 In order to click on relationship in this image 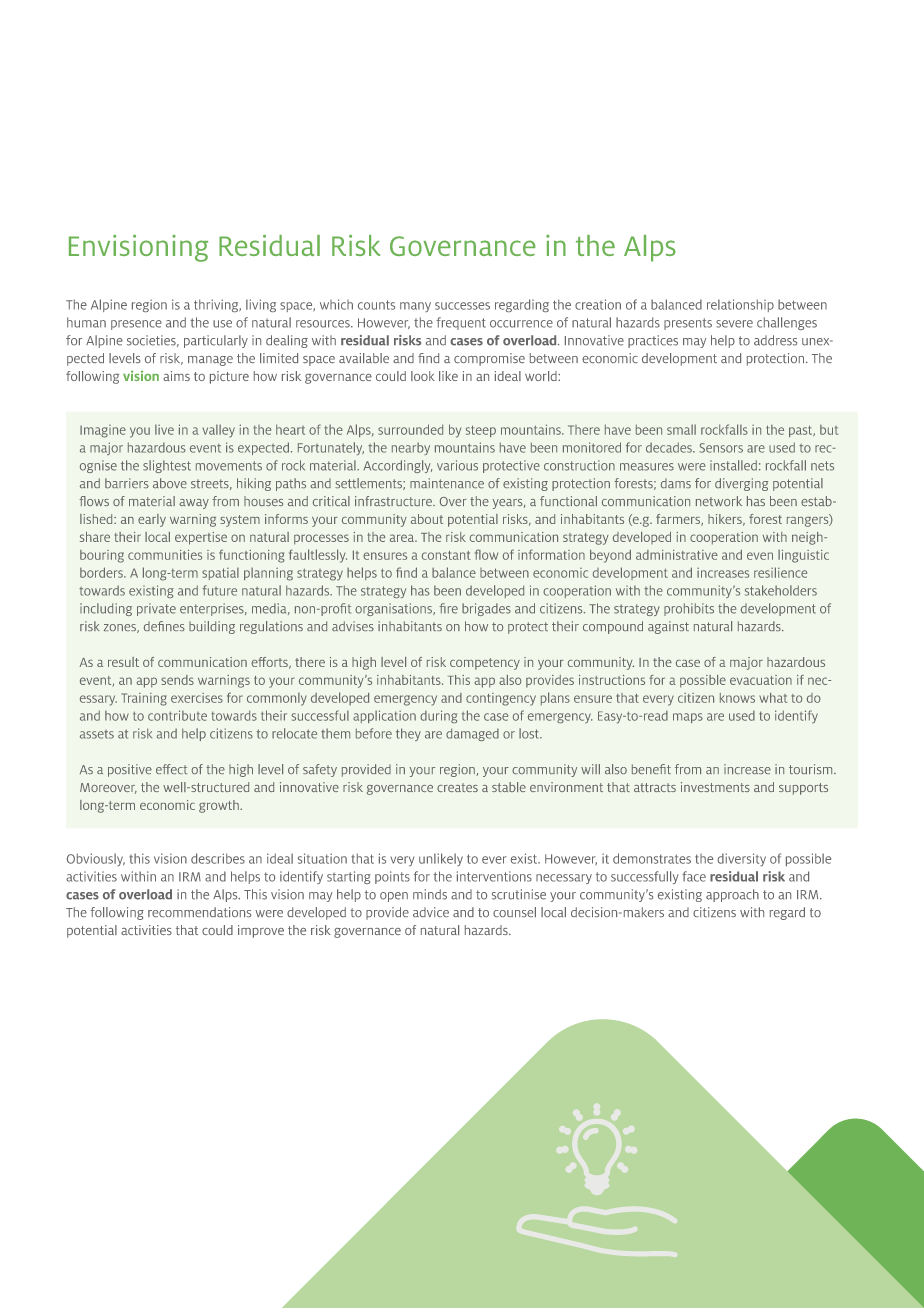, I will do `click(740, 305)`.
